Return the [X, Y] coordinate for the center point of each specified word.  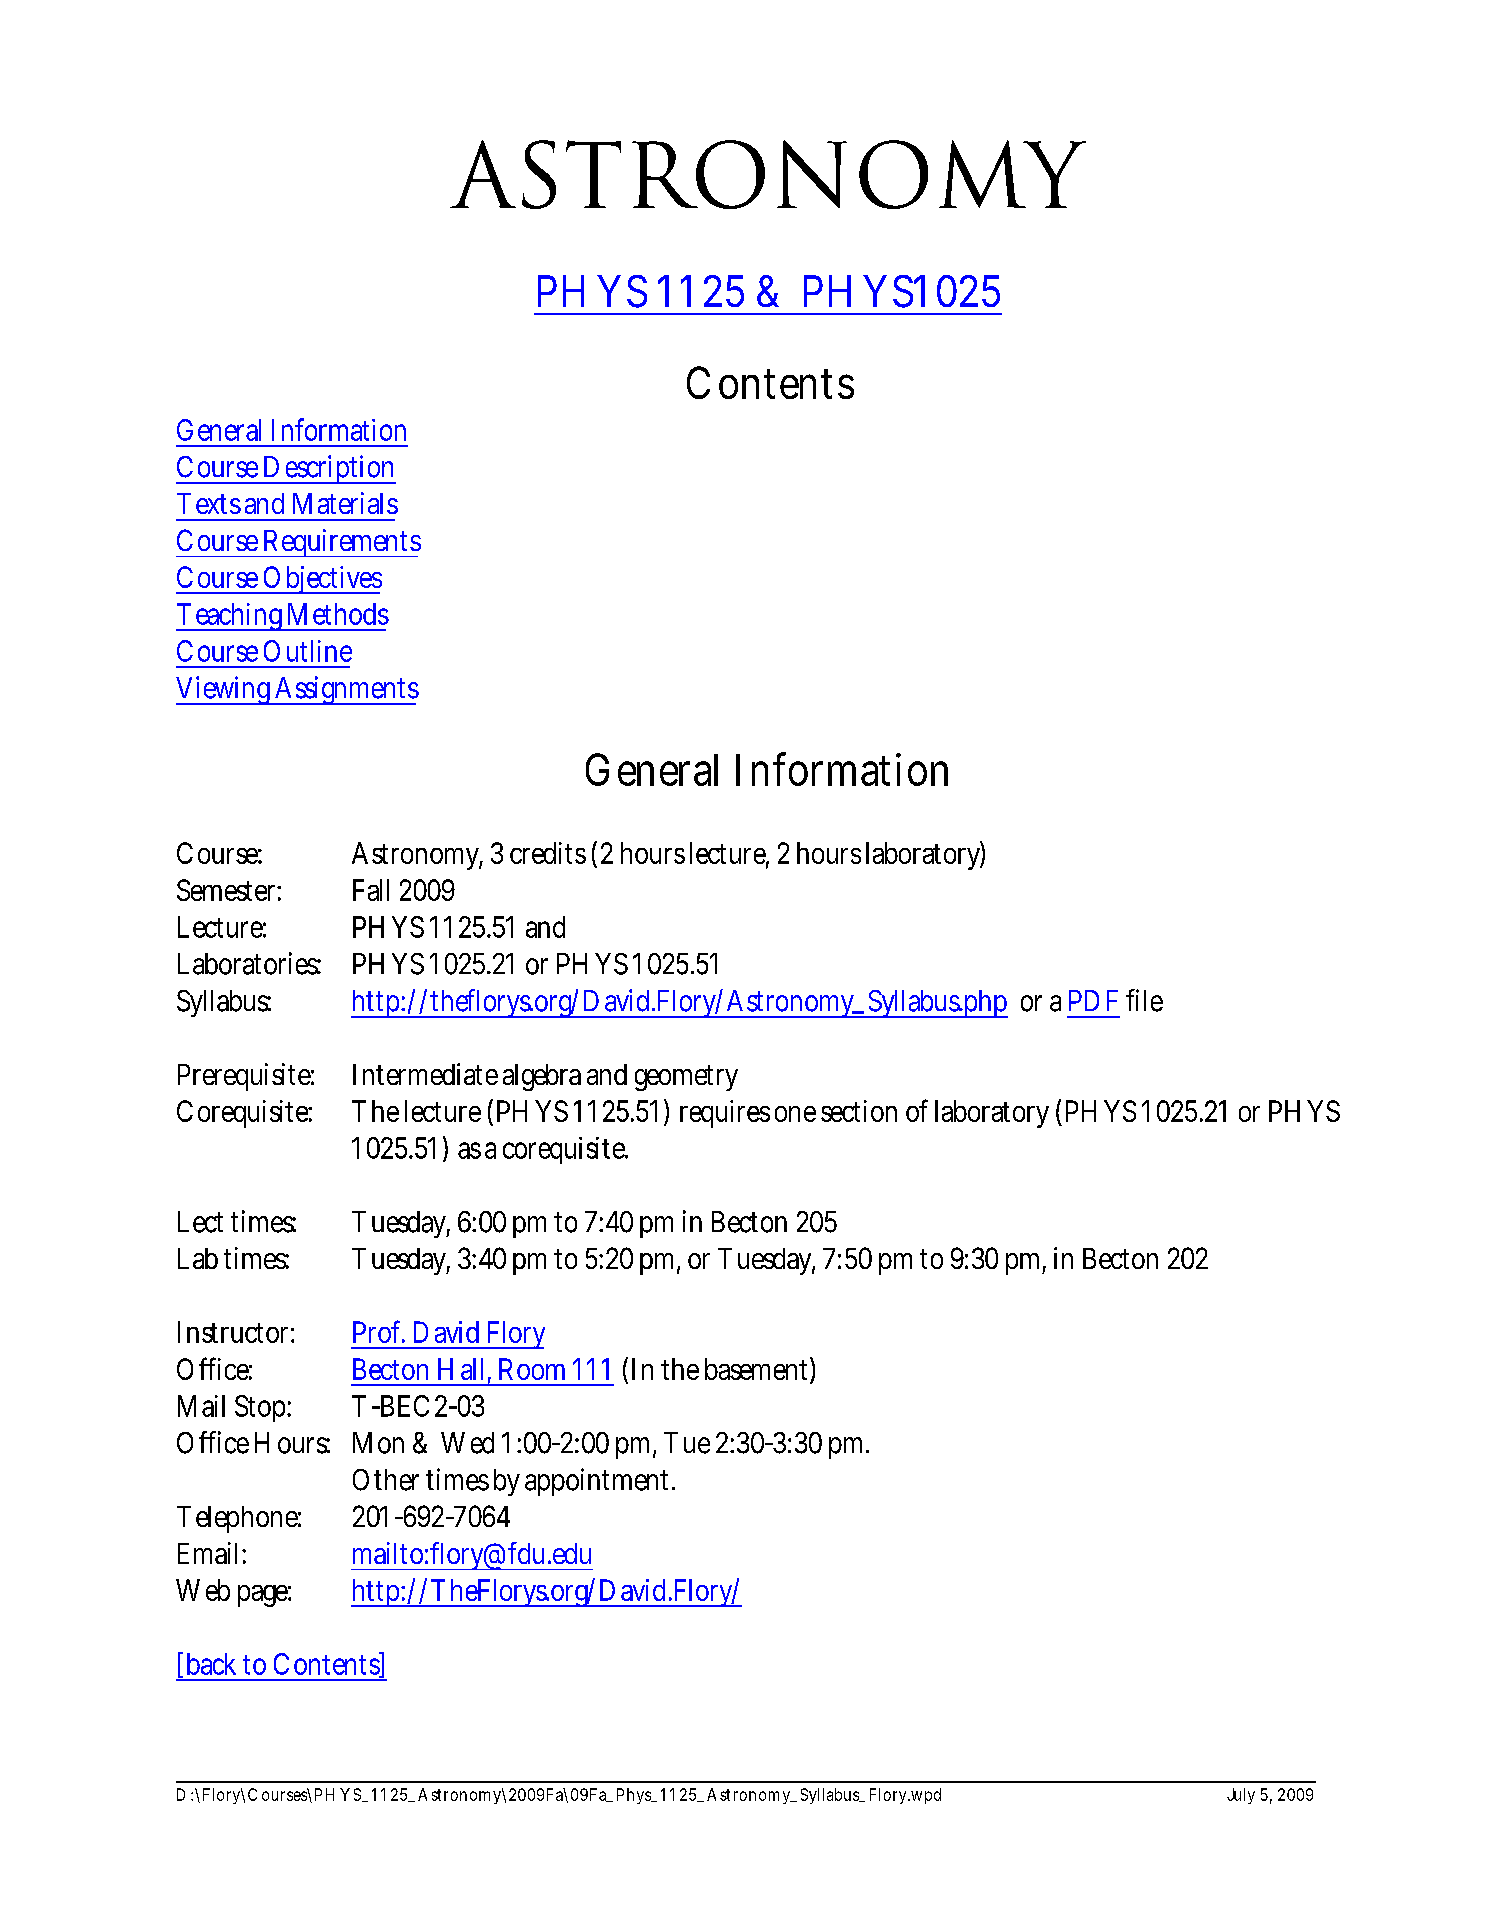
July [1241, 1796]
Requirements [341, 543]
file [1144, 1000]
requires [725, 1114]
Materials [345, 503]
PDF [1093, 1000]
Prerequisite [246, 1077]
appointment [599, 1482]
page [264, 1596]
